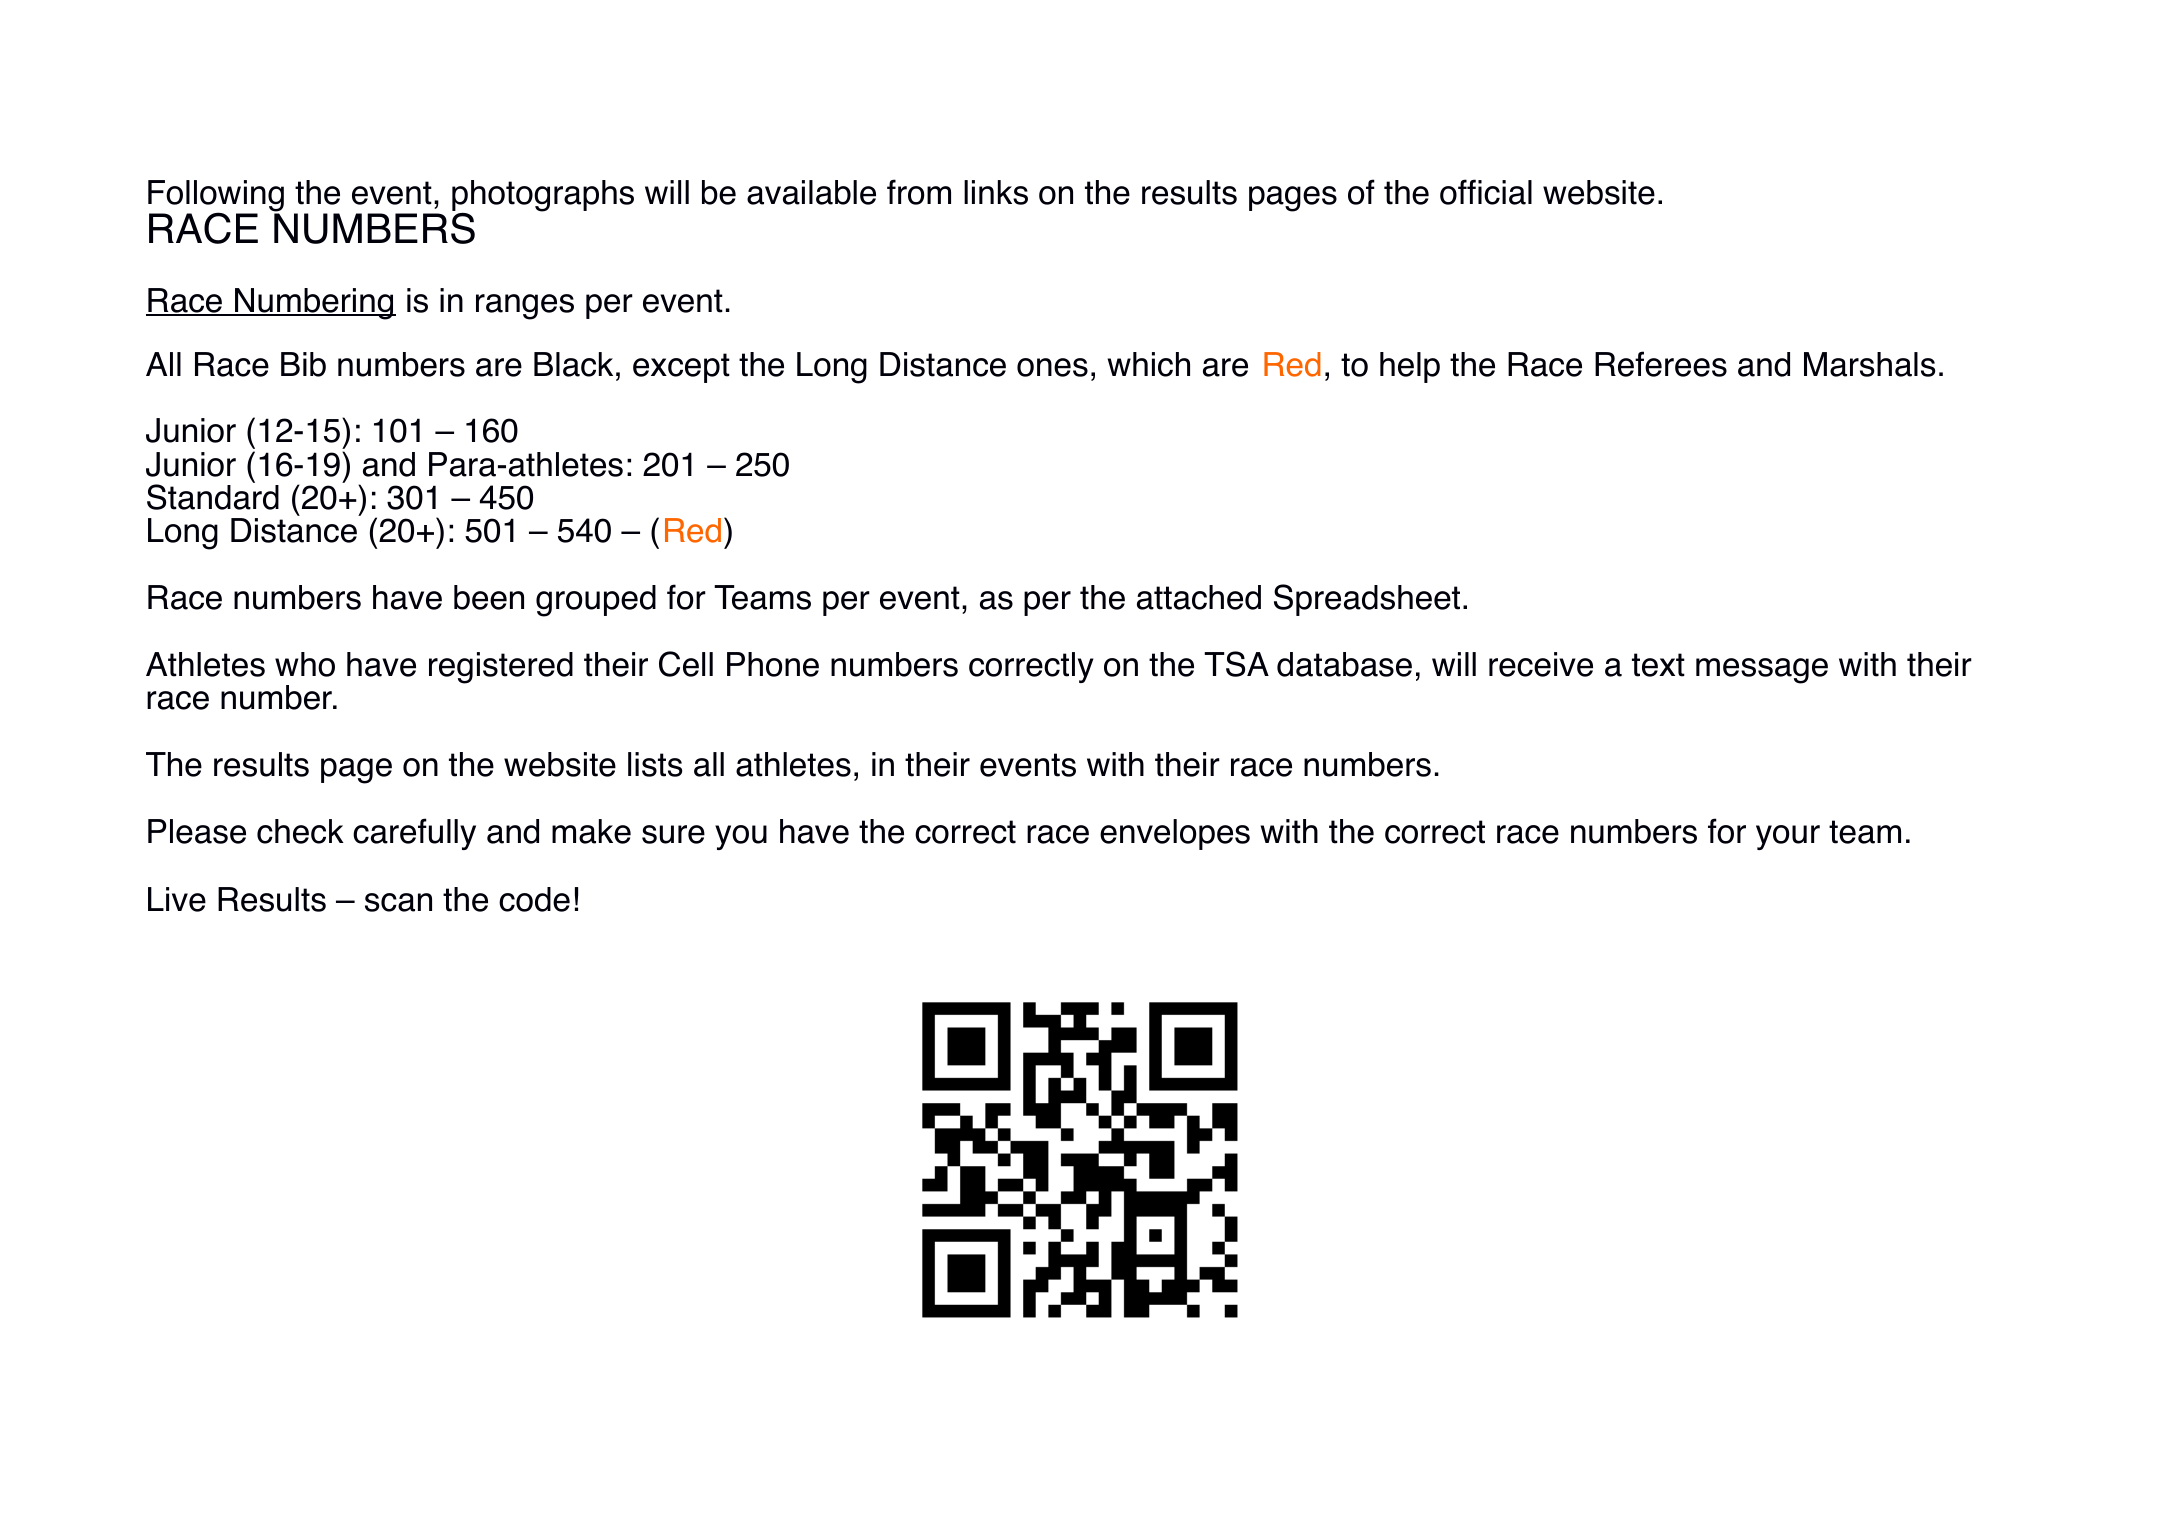 The image size is (2160, 1526). I want to click on your, so click(1788, 837).
